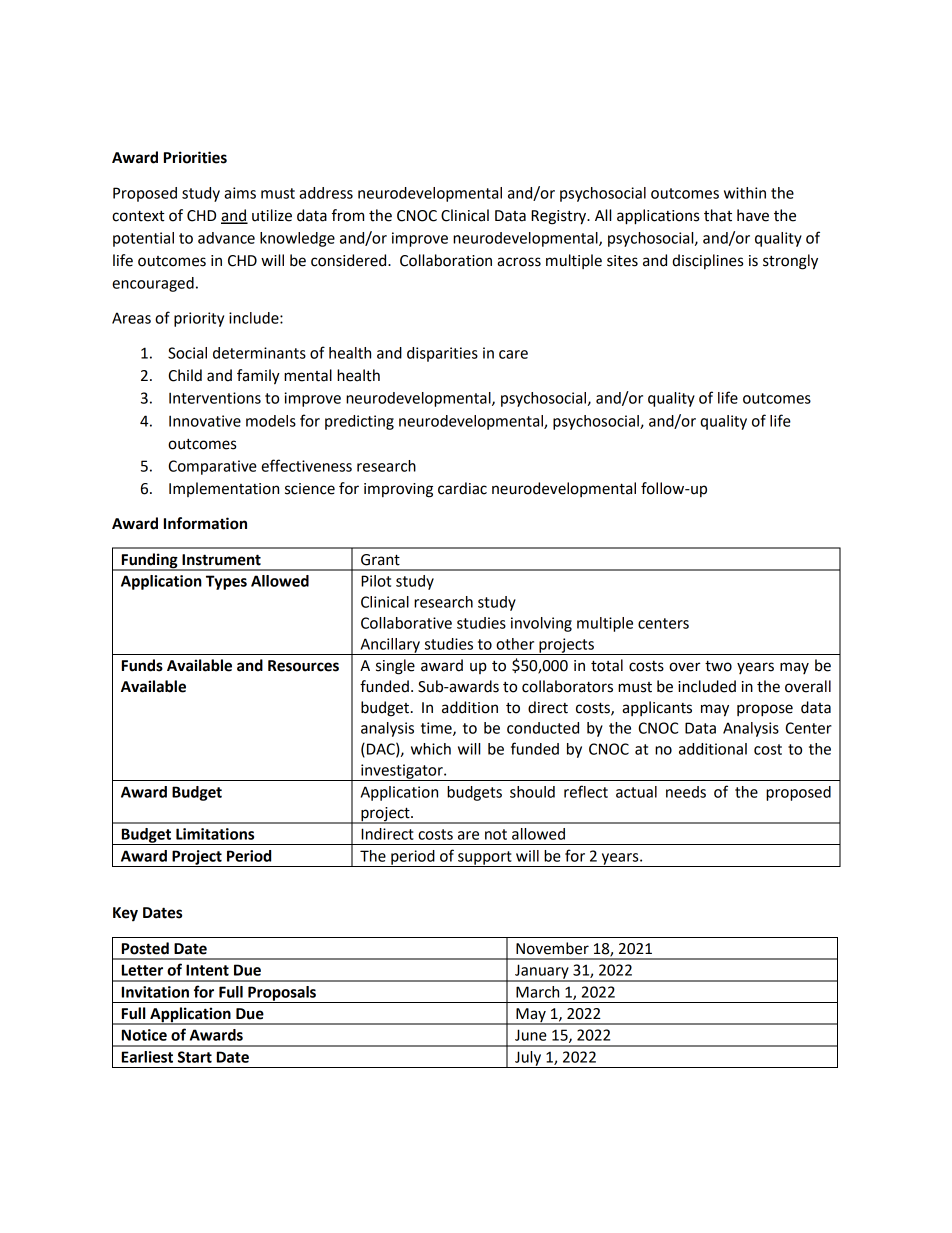 This screenshot has height=1233, width=952. I want to click on June, so click(531, 1035).
